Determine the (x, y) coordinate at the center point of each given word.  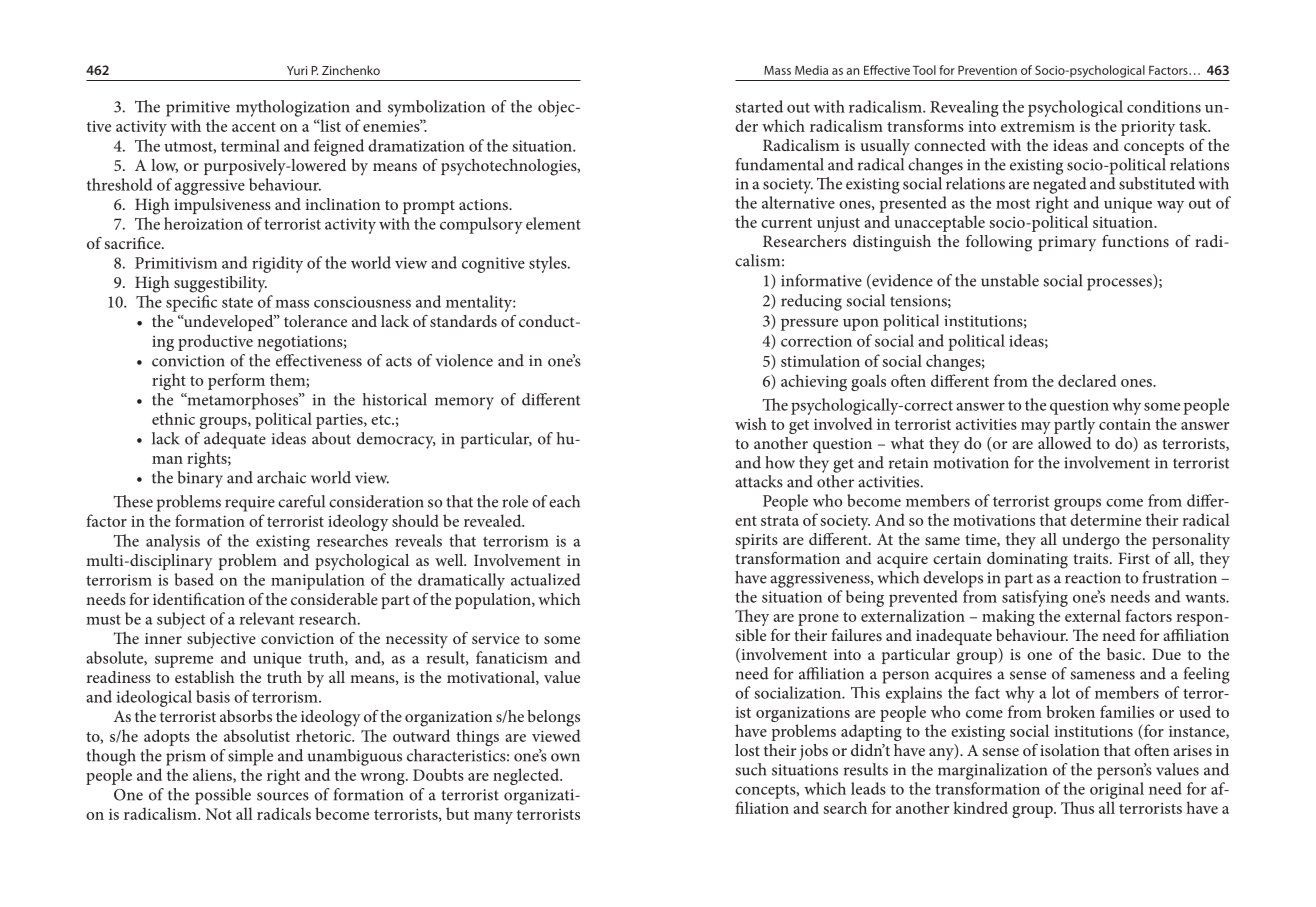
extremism (1038, 126)
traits (1092, 558)
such (750, 769)
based (194, 579)
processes (1120, 284)
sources (283, 796)
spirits (756, 541)
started (759, 106)
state (237, 302)
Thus (1077, 807)
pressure (809, 324)
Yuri (297, 70)
